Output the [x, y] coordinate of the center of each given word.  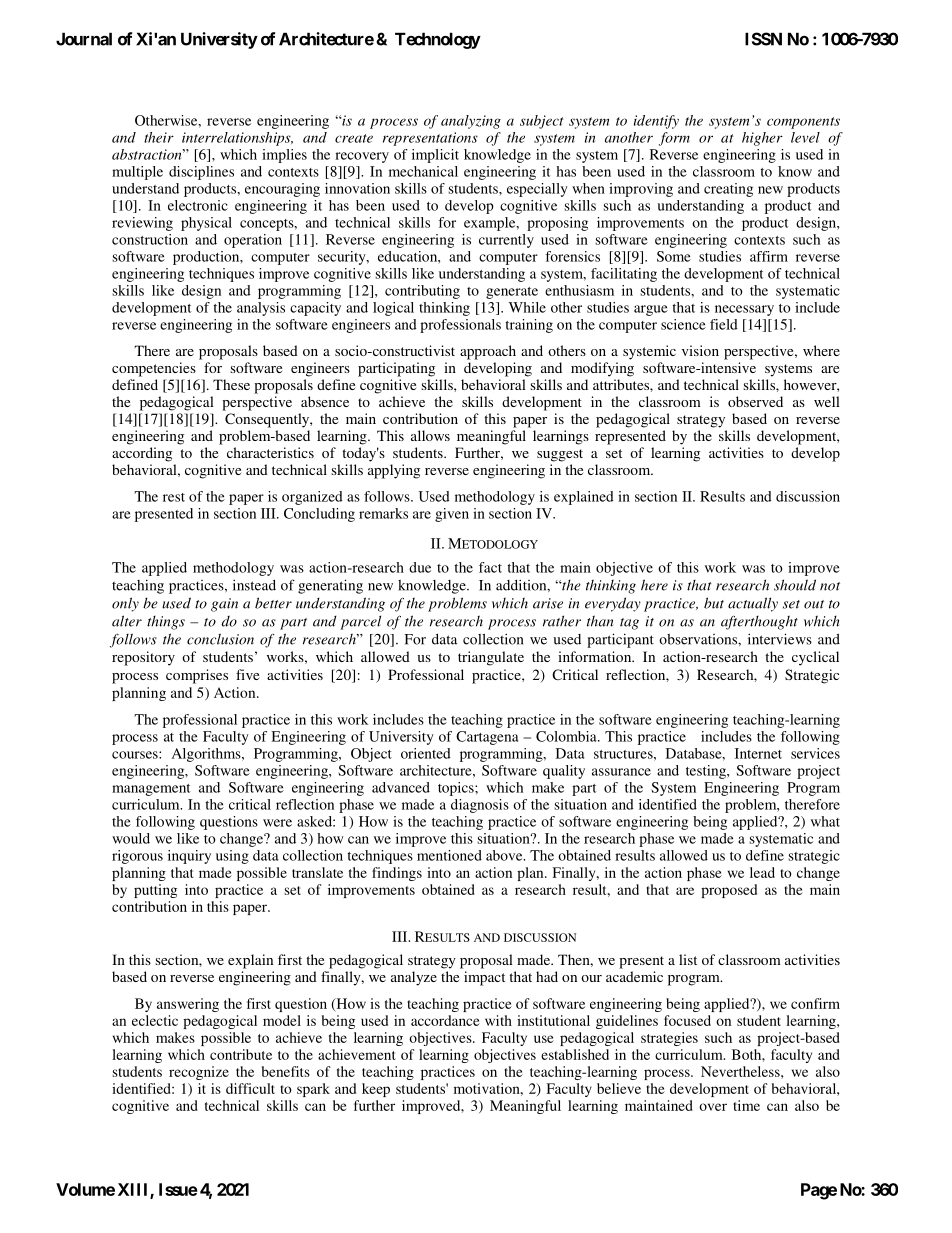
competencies [154, 369]
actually [753, 604]
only [125, 604]
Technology [438, 40]
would [131, 838]
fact [490, 567]
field [724, 324]
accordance [445, 1020]
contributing [422, 292]
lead [762, 872]
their [159, 137]
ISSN [763, 39]
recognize [199, 1073]
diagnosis [480, 806]
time [746, 1105]
